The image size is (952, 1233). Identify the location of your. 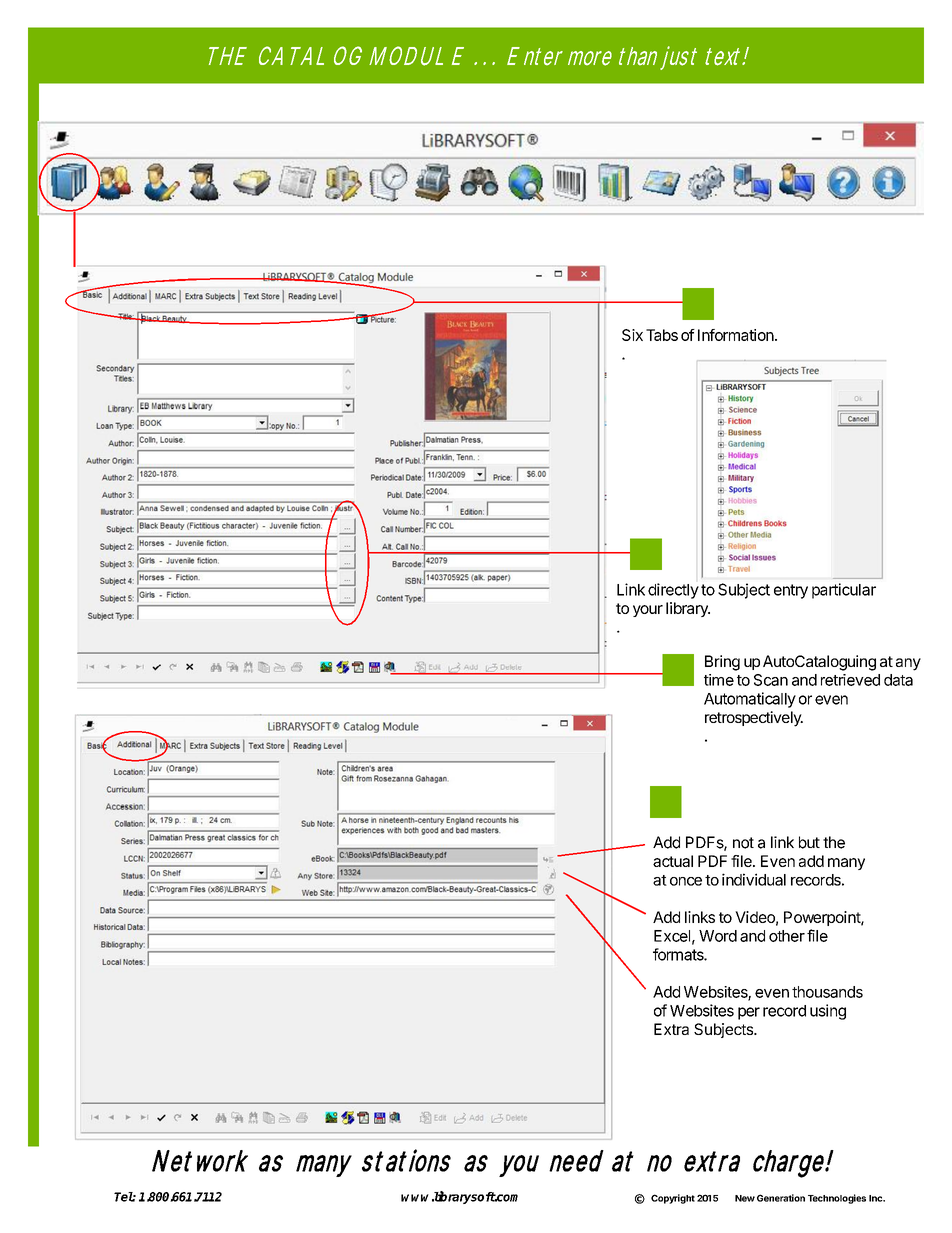
(648, 611).
